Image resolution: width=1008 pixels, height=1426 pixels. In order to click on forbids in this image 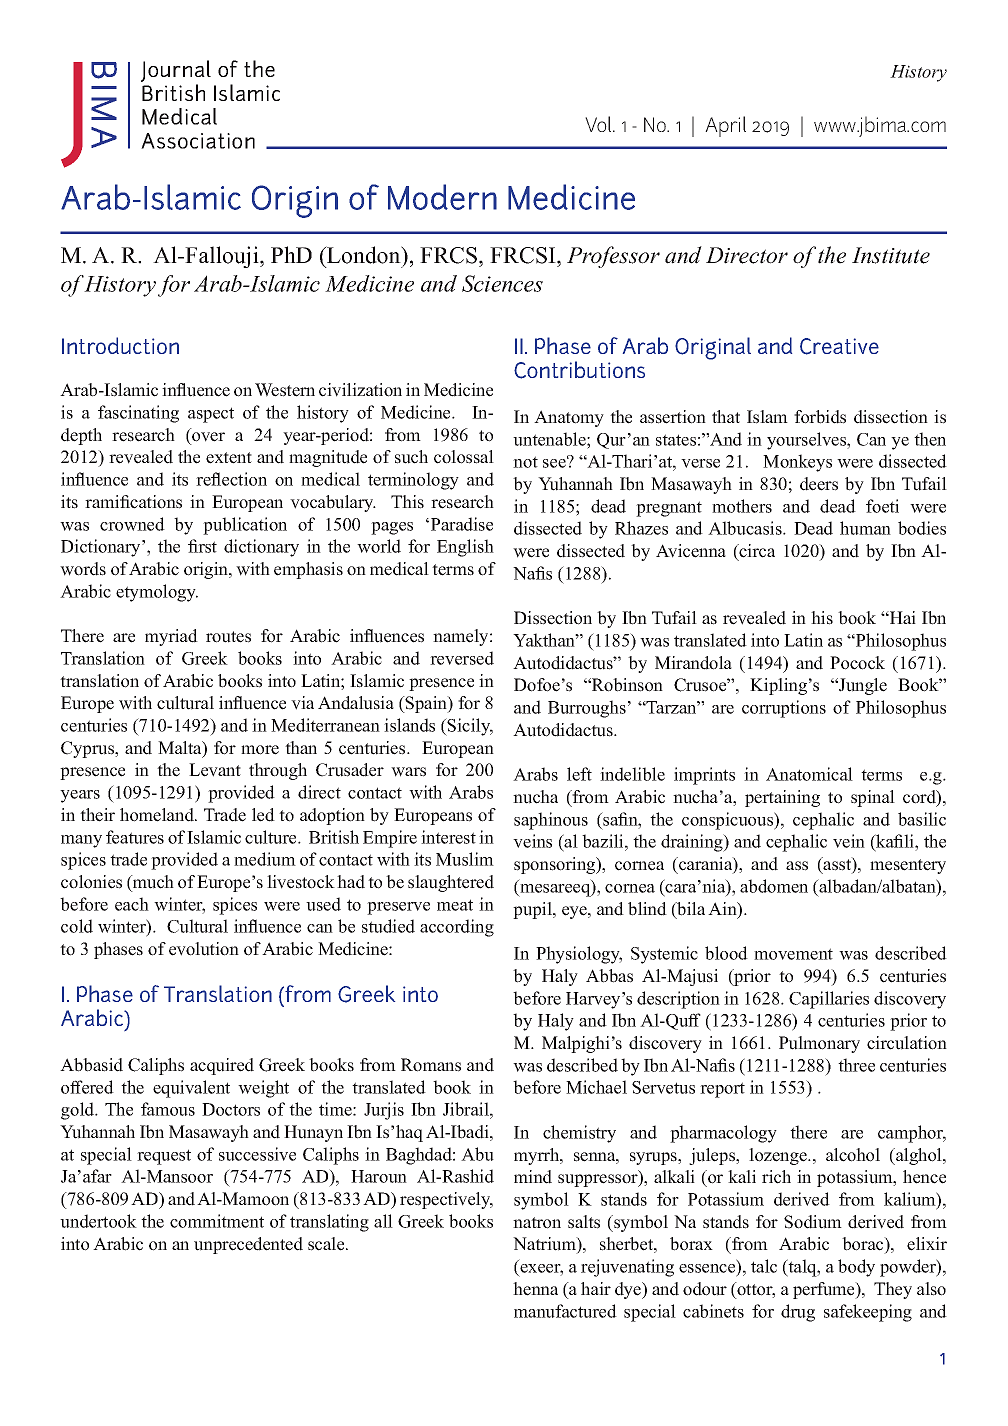, I will do `click(820, 417)`.
